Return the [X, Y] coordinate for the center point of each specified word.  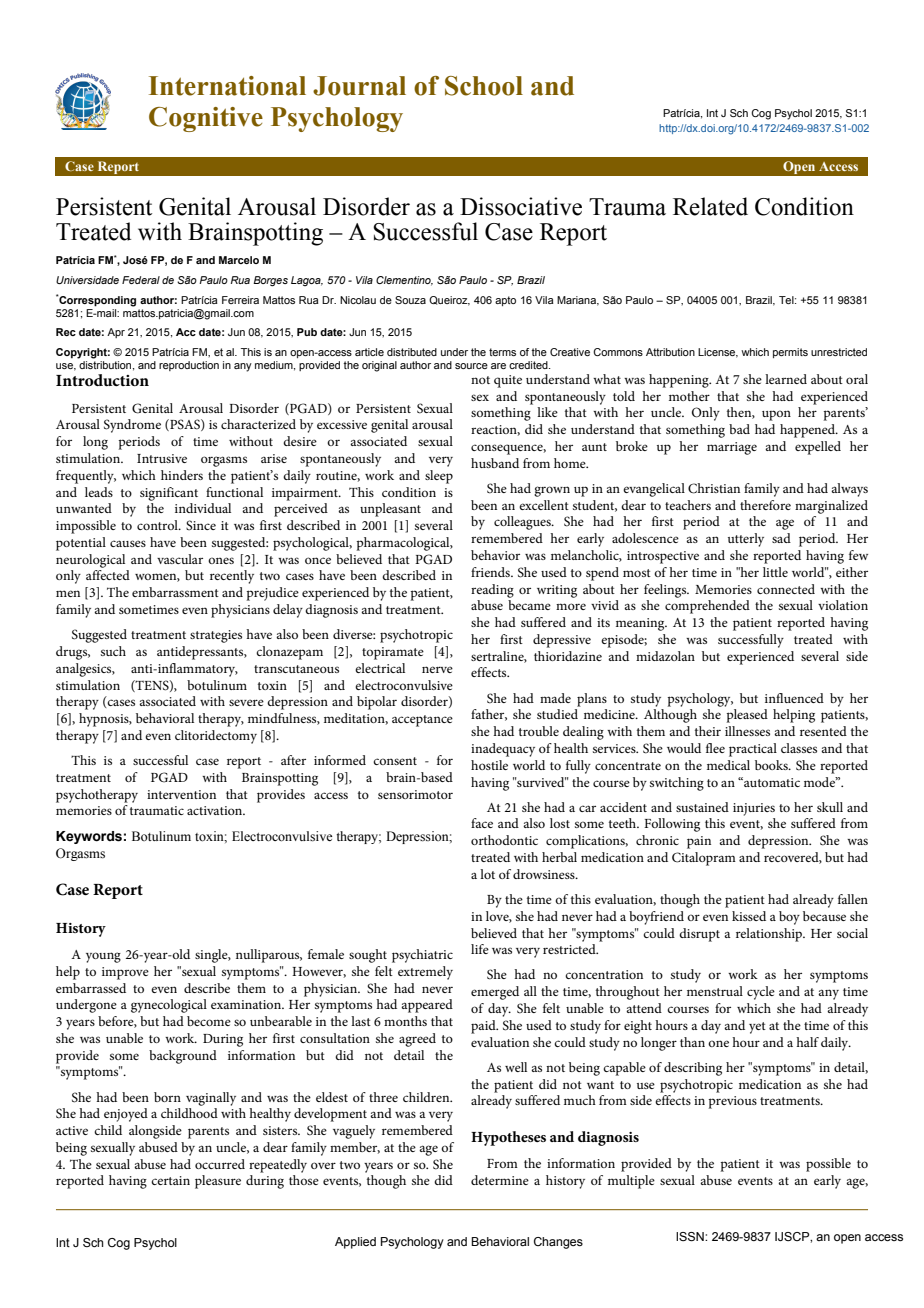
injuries [754, 809]
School [484, 86]
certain [170, 1180]
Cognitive [206, 119]
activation [216, 810]
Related [710, 206]
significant [169, 494]
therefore [765, 505]
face [482, 823]
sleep [439, 477]
